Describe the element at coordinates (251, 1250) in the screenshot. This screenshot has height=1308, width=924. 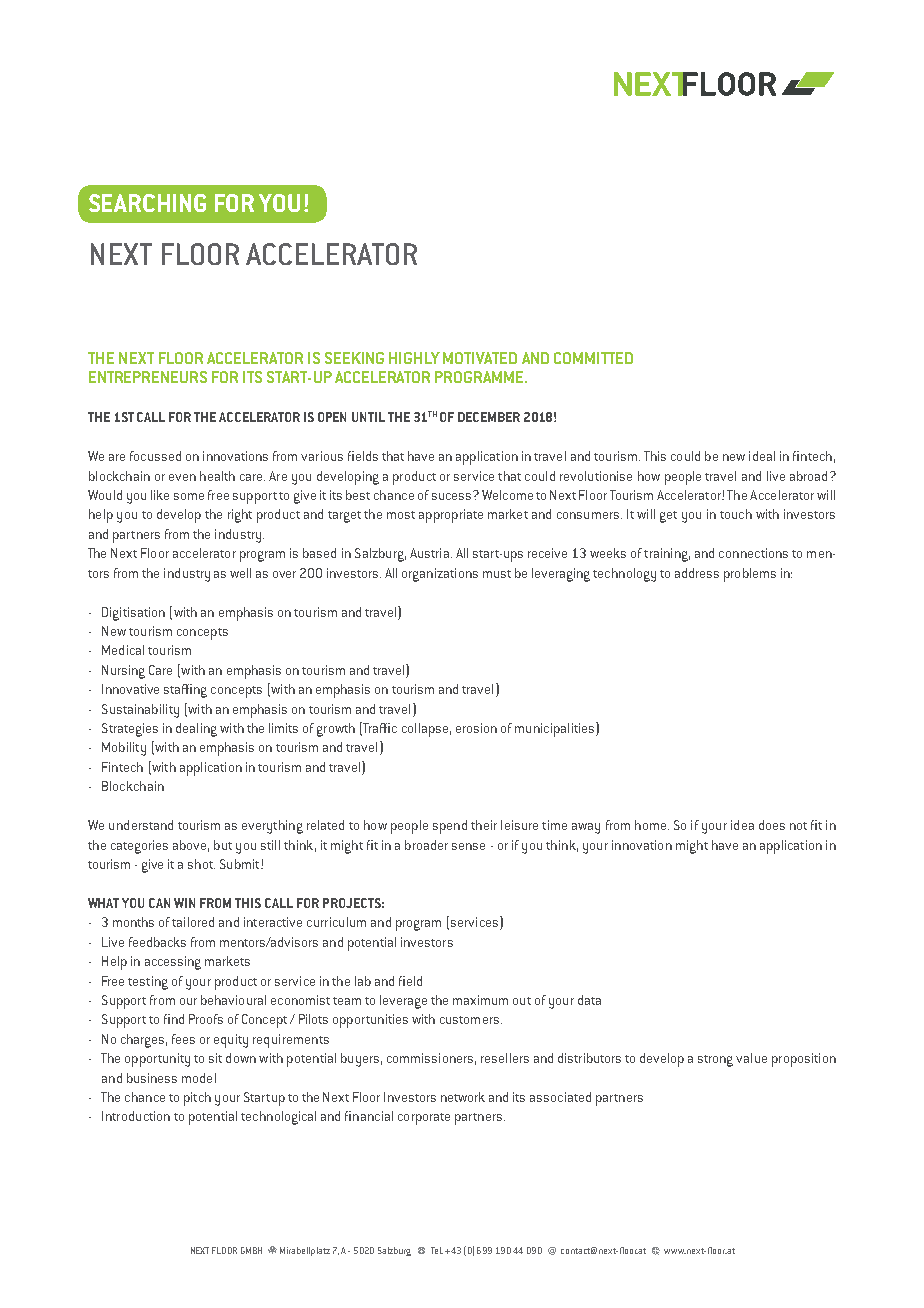
I see `GMBH` at that location.
